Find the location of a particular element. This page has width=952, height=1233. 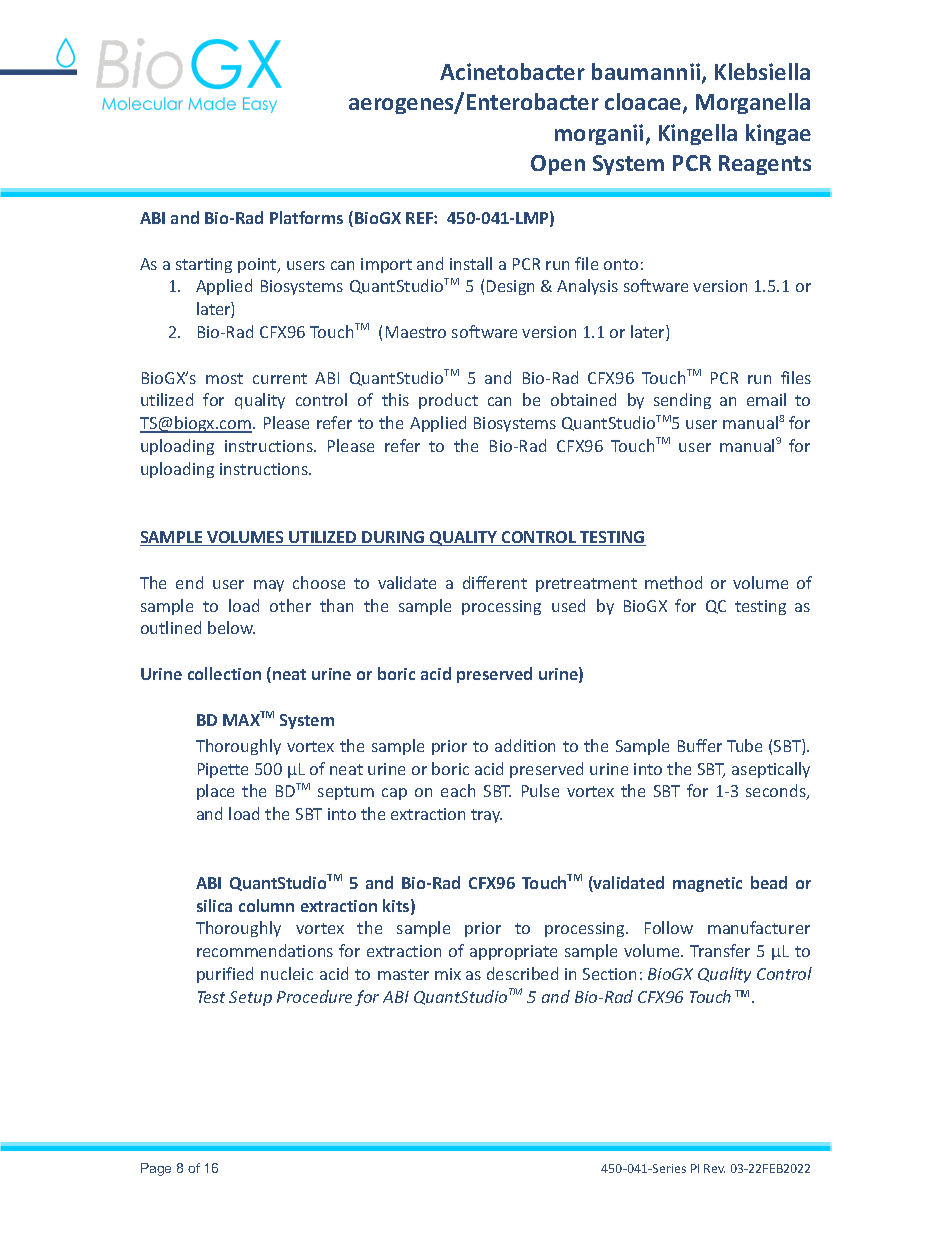

Page is located at coordinates (156, 1169).
